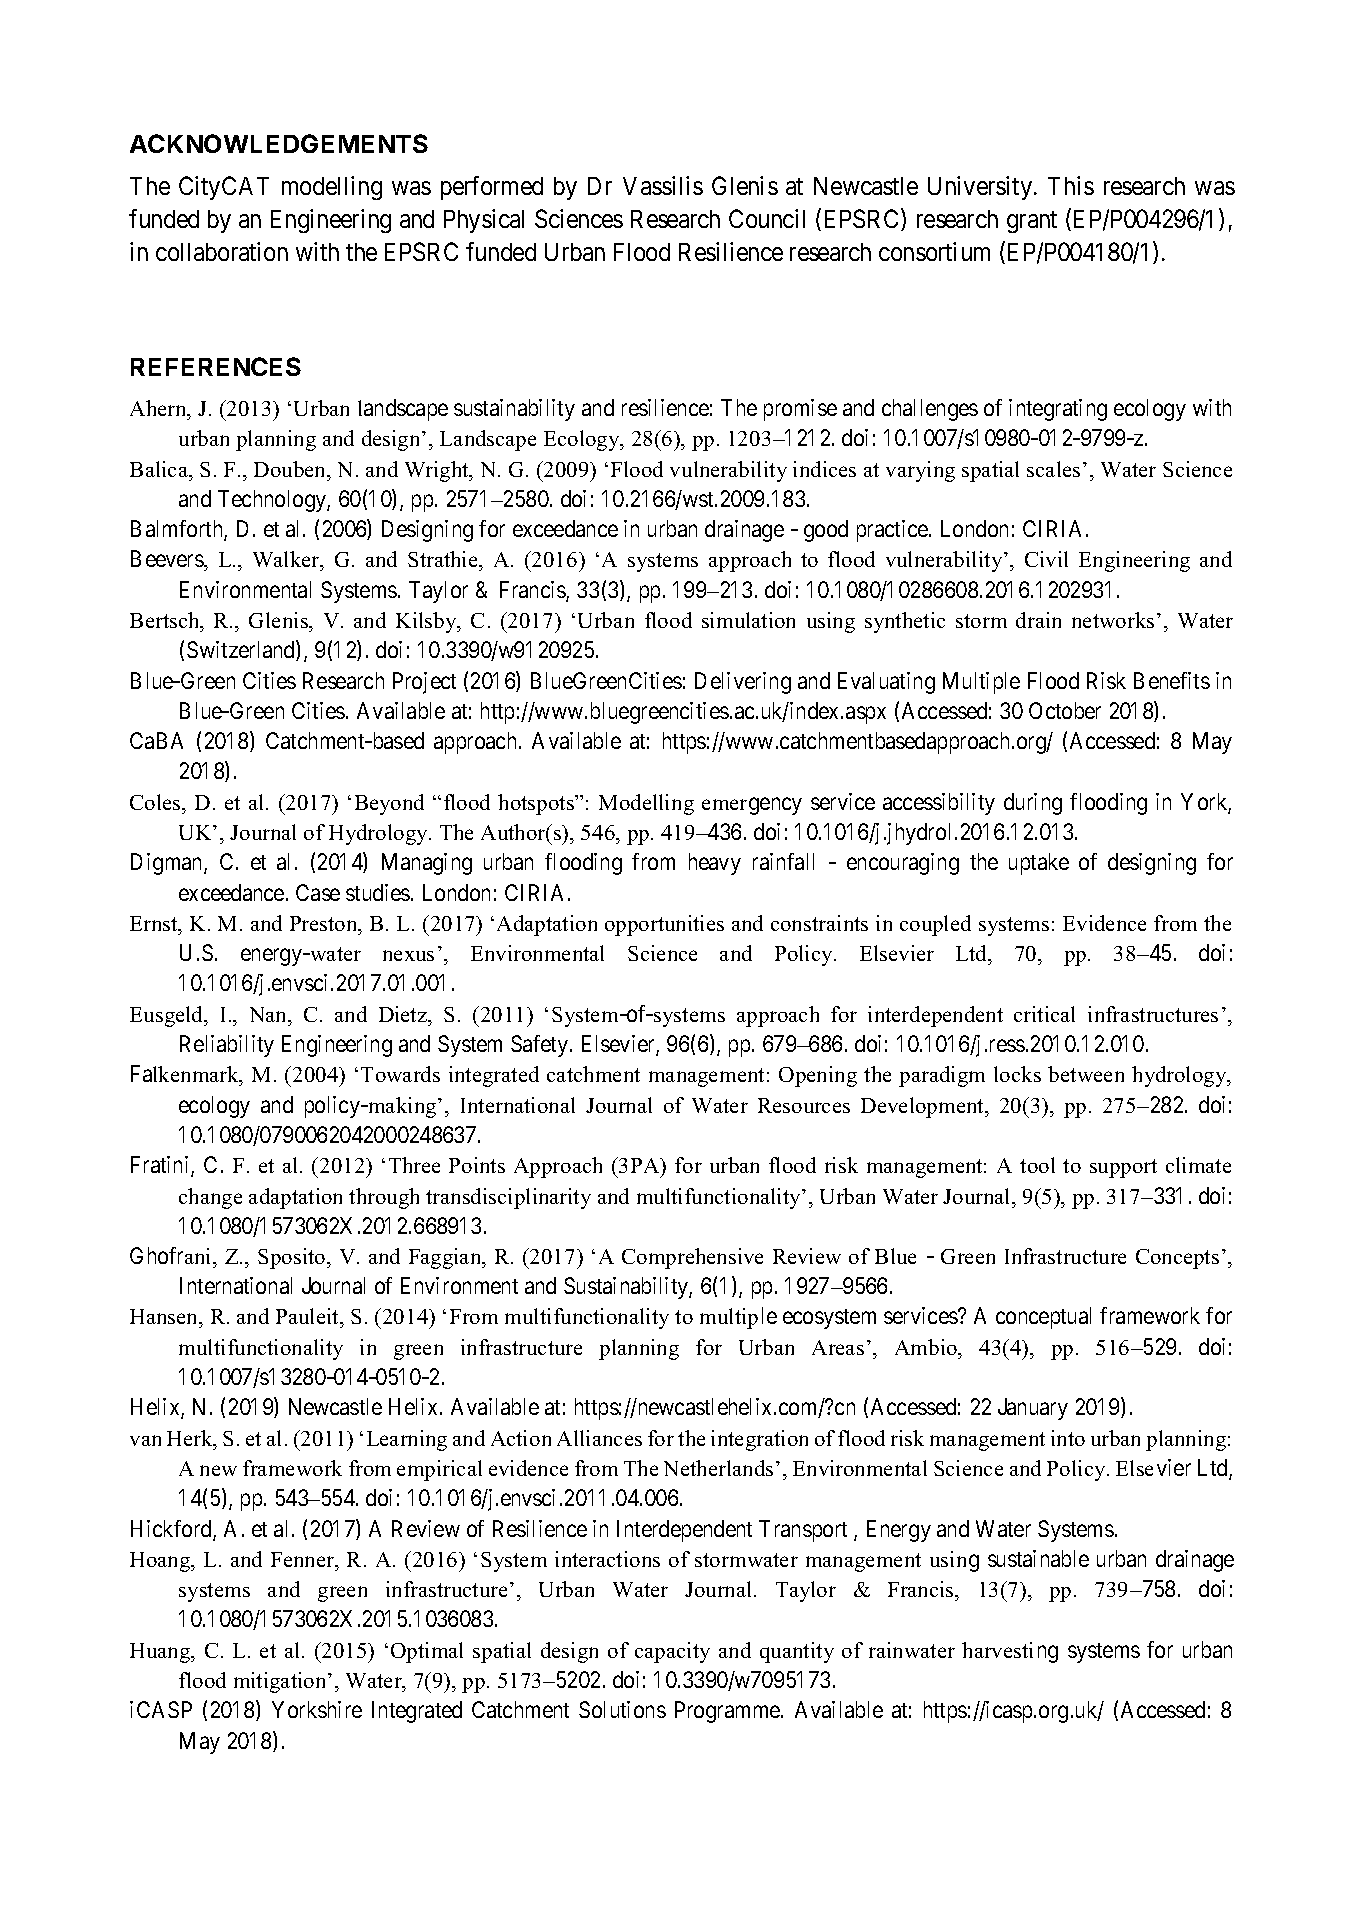 The height and width of the screenshot is (1928, 1364). What do you see at coordinates (325, 923) in the screenshot?
I see `Preston` at bounding box center [325, 923].
